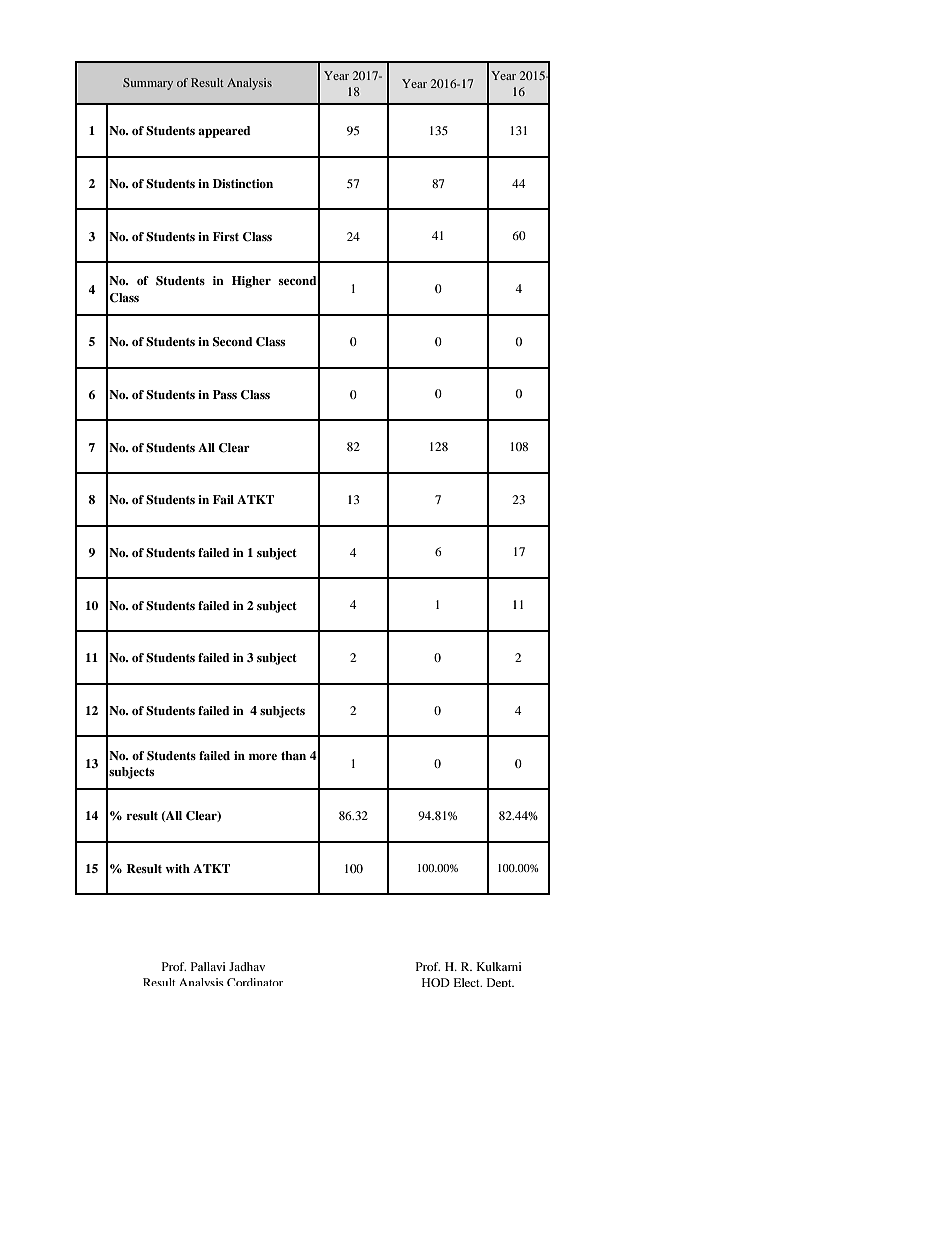 This screenshot has height=1233, width=952. What do you see at coordinates (436, 982) in the screenshot?
I see `HOD` at bounding box center [436, 982].
